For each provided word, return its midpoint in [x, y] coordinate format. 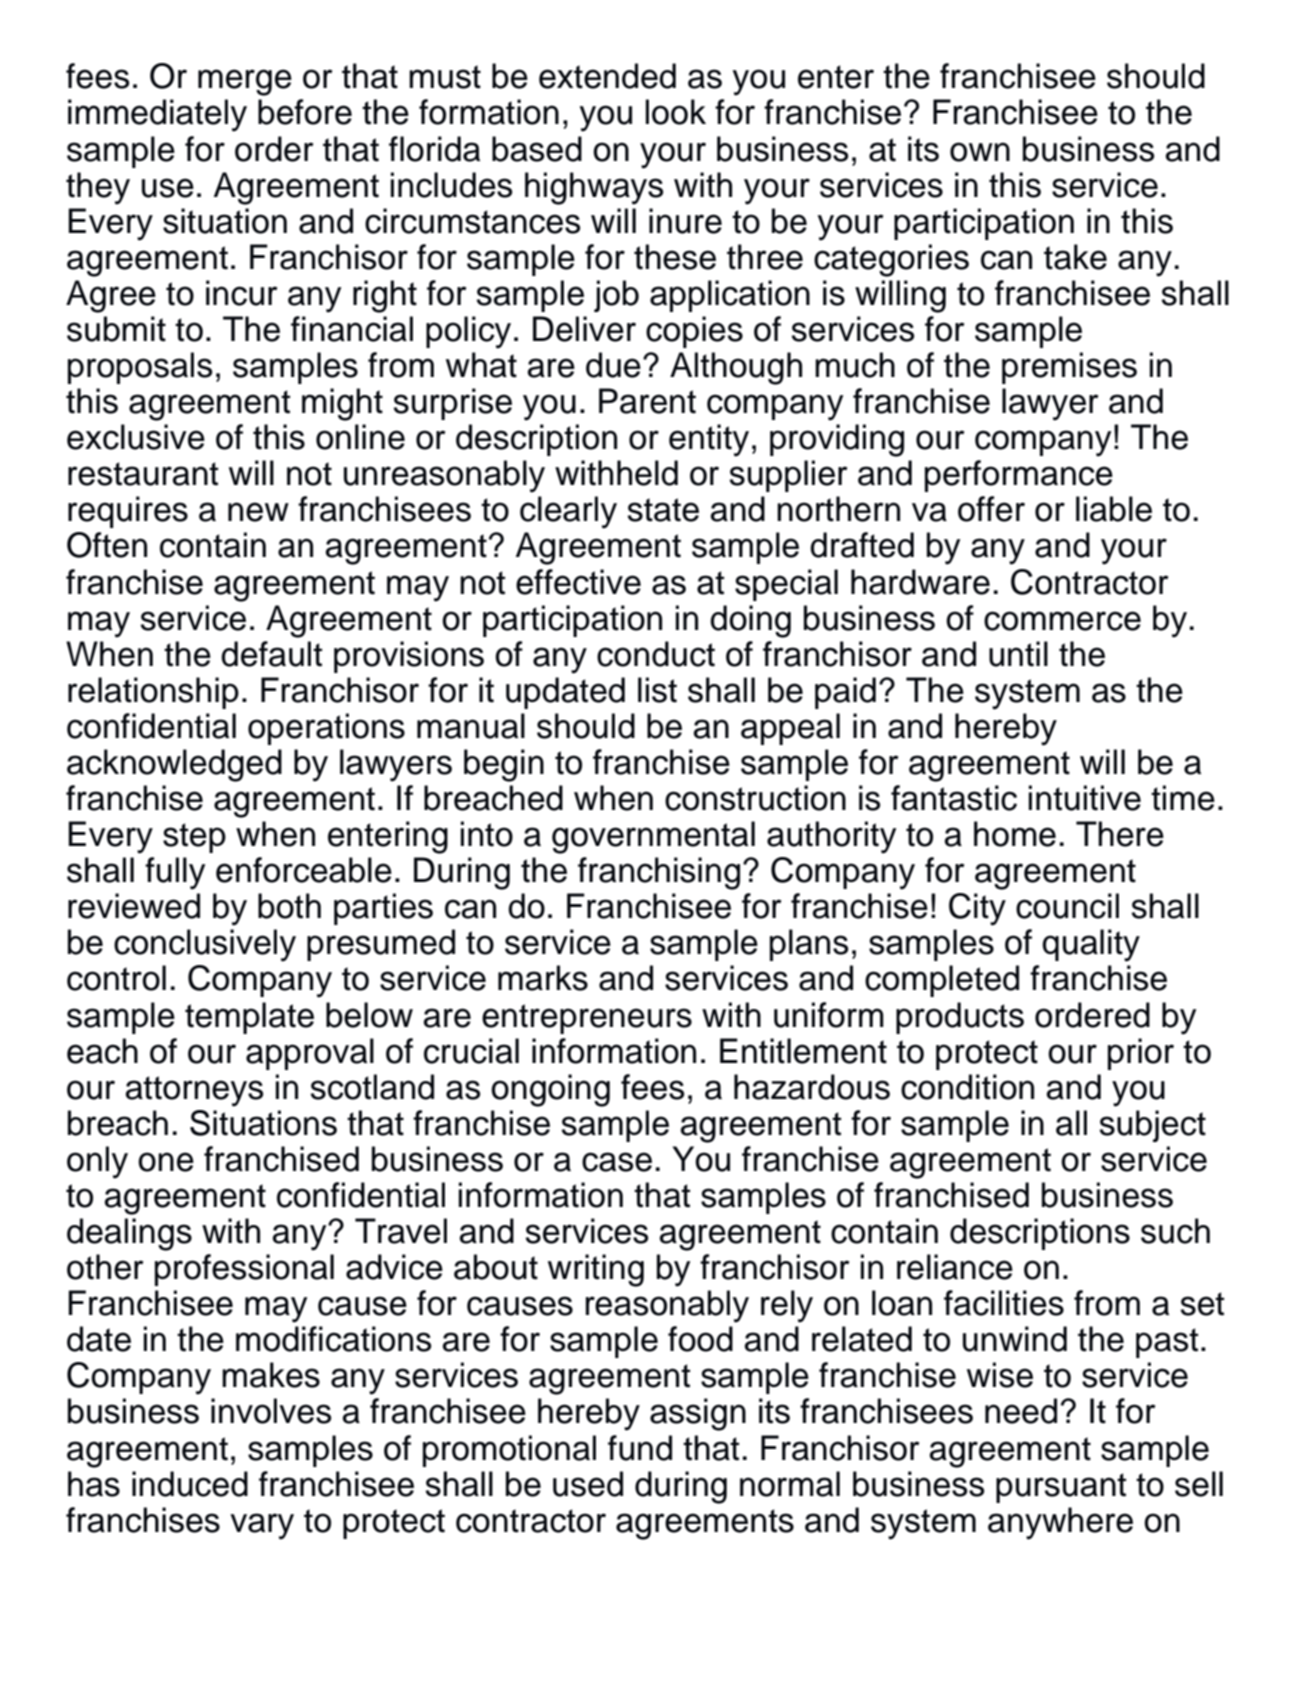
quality [1091, 945]
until [1018, 654]
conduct [656, 654]
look [676, 112]
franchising [659, 873]
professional [244, 1270]
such [1175, 1231]
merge [245, 82]
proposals [140, 368]
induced [190, 1484]
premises [1069, 368]
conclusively [205, 945]
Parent [647, 401]
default [271, 654]
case [617, 1162]
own [980, 152]
